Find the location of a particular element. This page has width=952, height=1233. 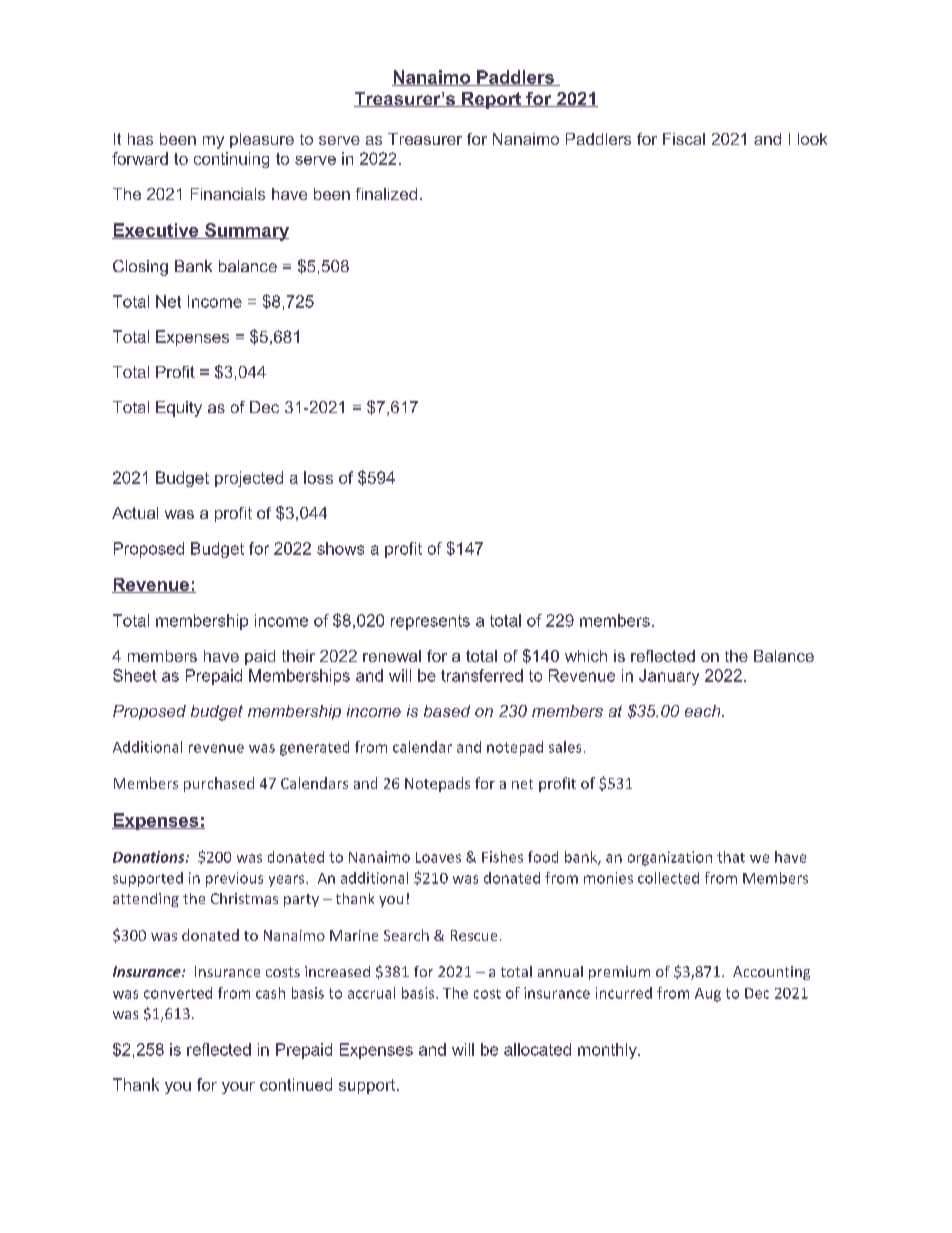

Report is located at coordinates (491, 100).
